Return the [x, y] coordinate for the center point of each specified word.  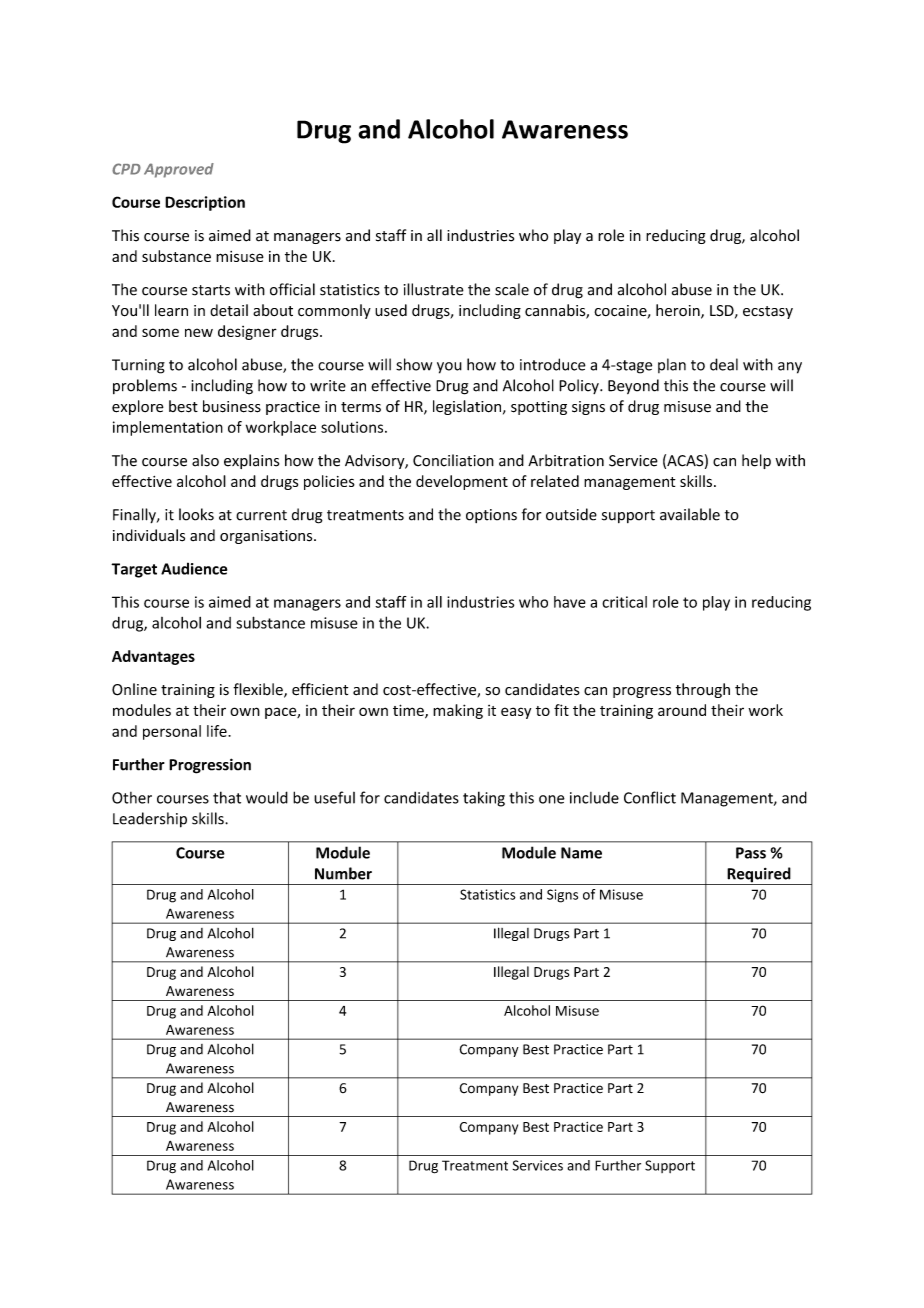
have [570, 602]
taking [484, 799]
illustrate [434, 289]
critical [624, 602]
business [232, 406]
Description [205, 203]
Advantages [153, 657]
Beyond [633, 386]
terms [361, 407]
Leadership [150, 820]
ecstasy [768, 312]
